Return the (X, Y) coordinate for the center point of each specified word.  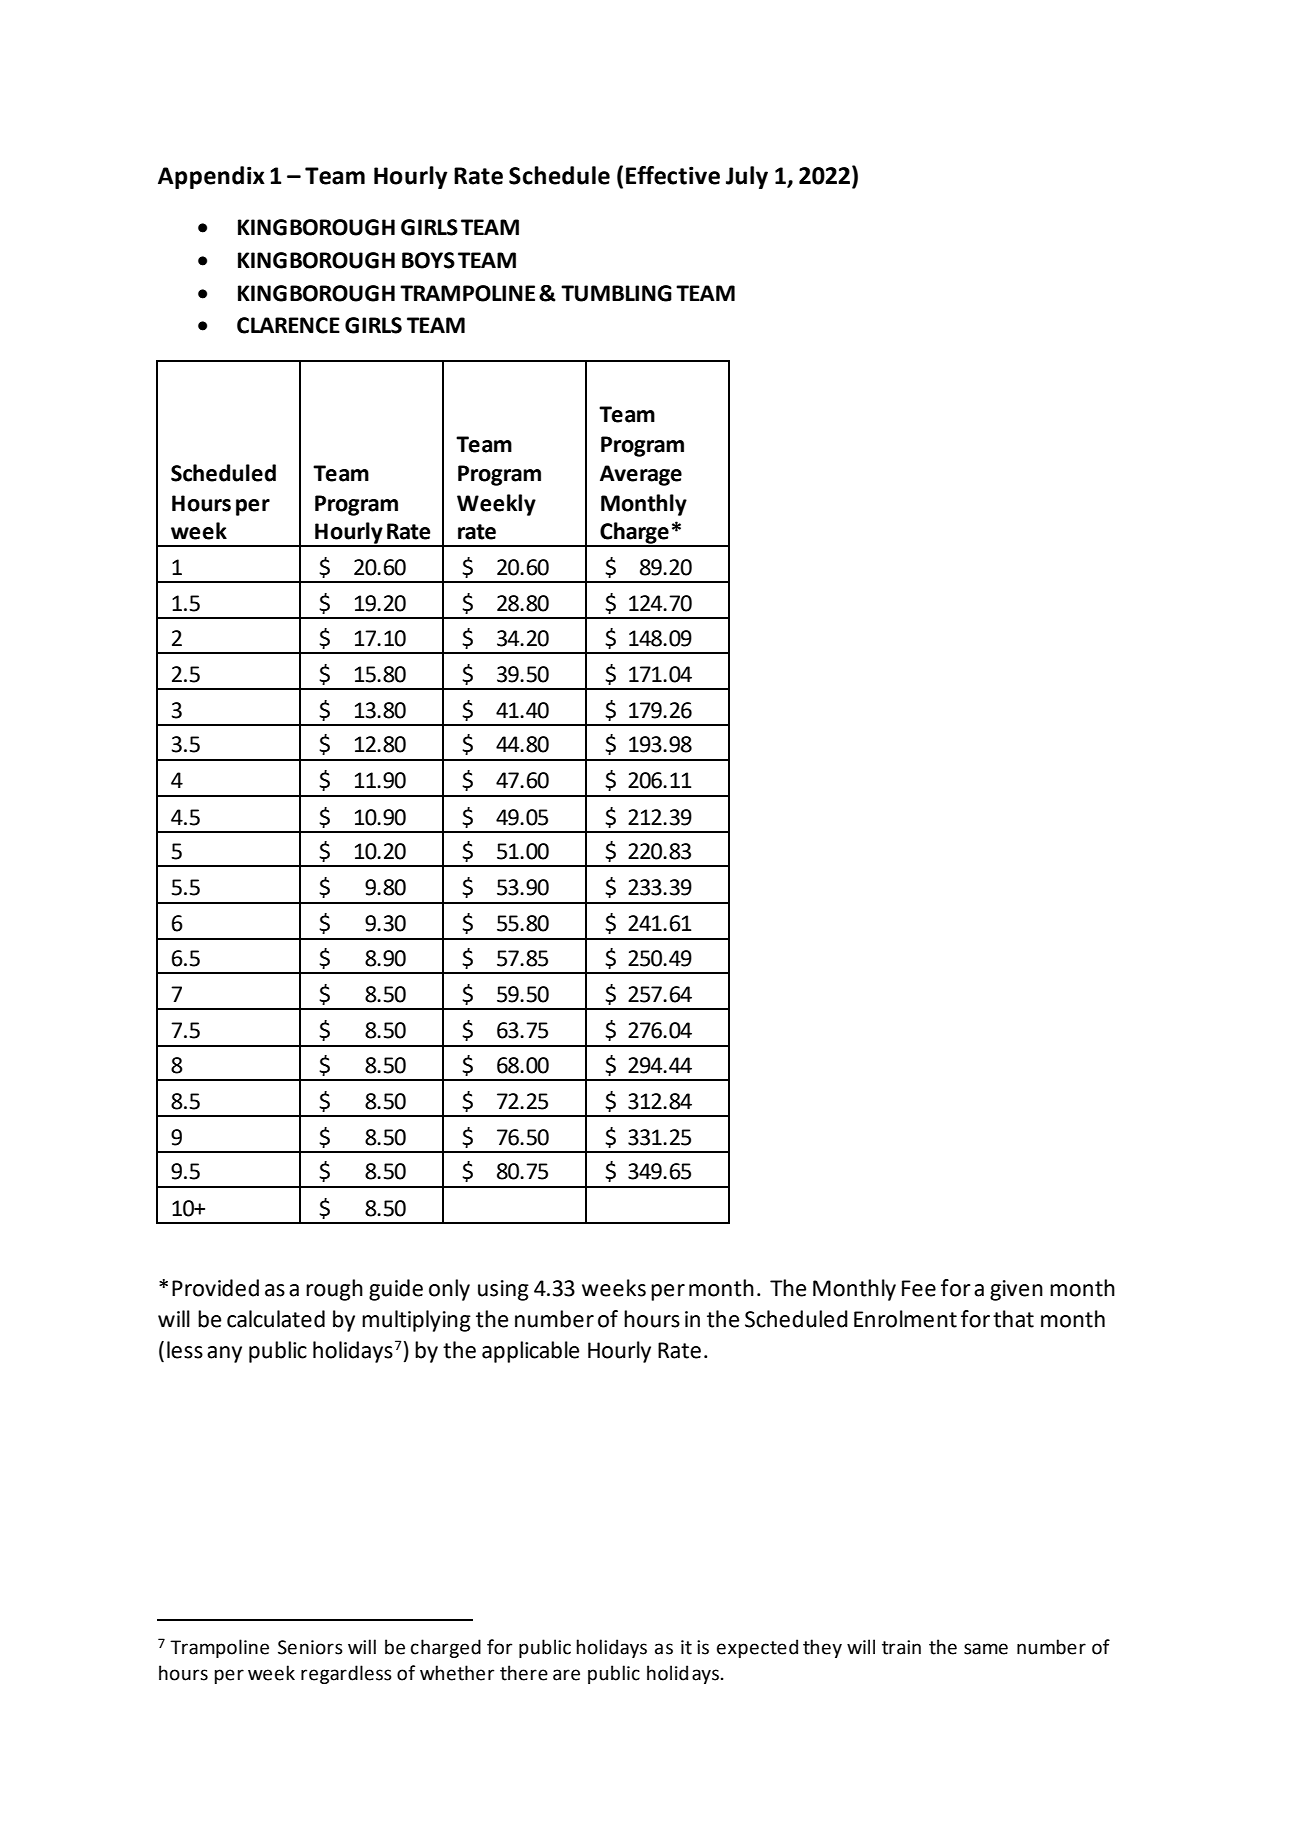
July (747, 177)
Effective (673, 175)
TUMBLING (616, 293)
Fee (919, 1288)
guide (396, 1290)
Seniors (310, 1647)
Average (641, 475)
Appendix (211, 177)
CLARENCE (288, 325)
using (503, 1290)
